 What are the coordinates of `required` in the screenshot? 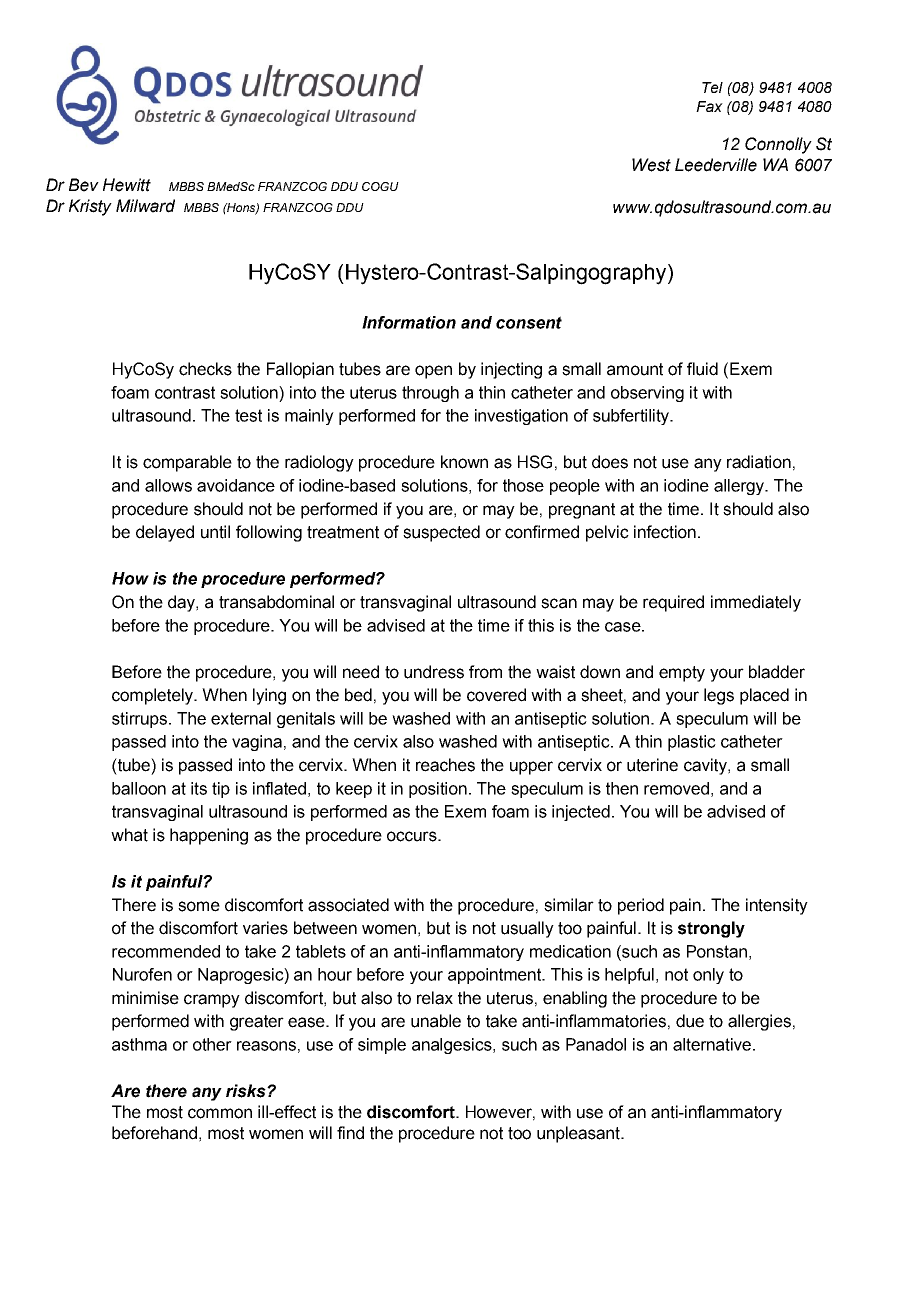 It's located at (673, 603).
